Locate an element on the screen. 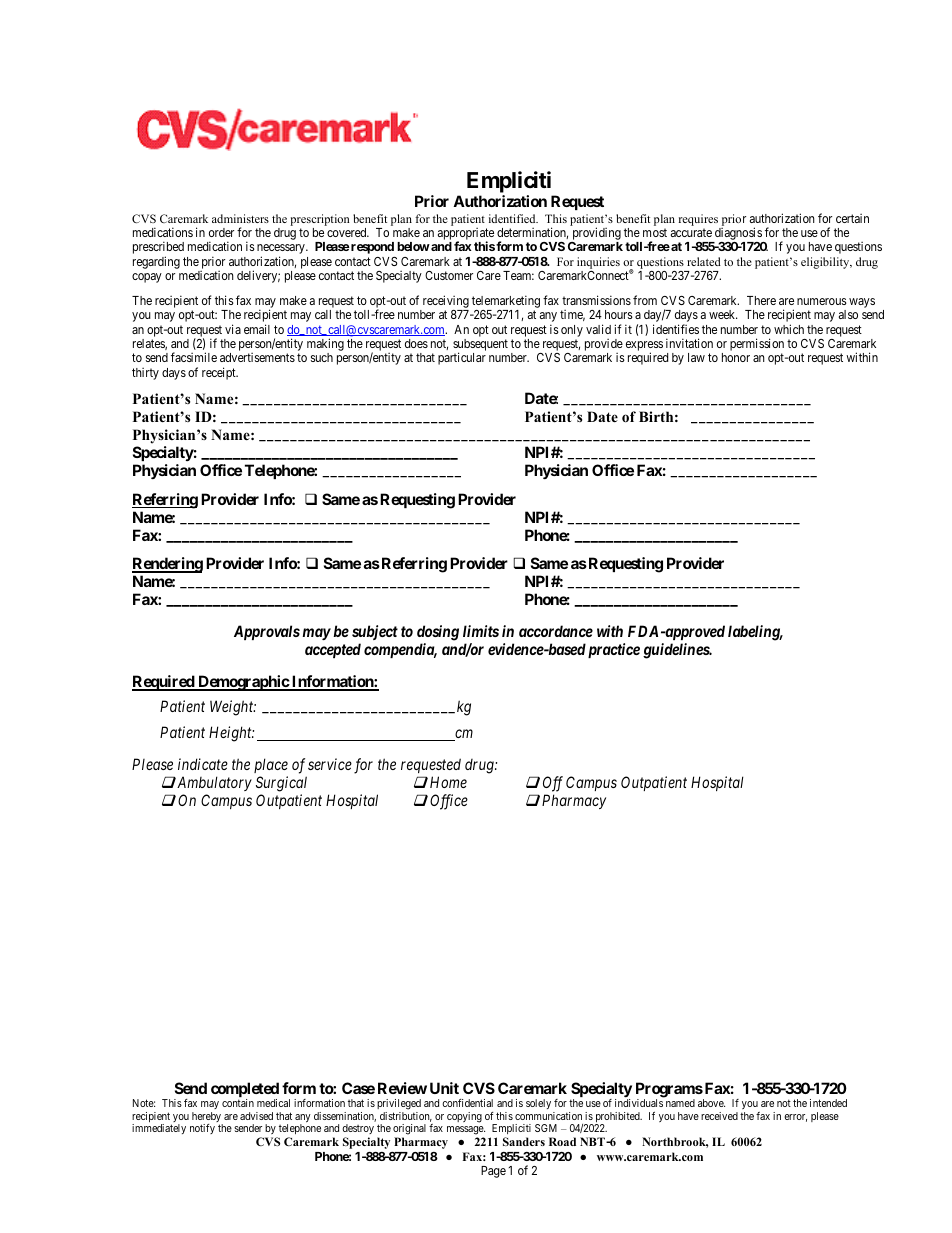 The width and height of the screenshot is (952, 1233). eligibility is located at coordinates (826, 263).
